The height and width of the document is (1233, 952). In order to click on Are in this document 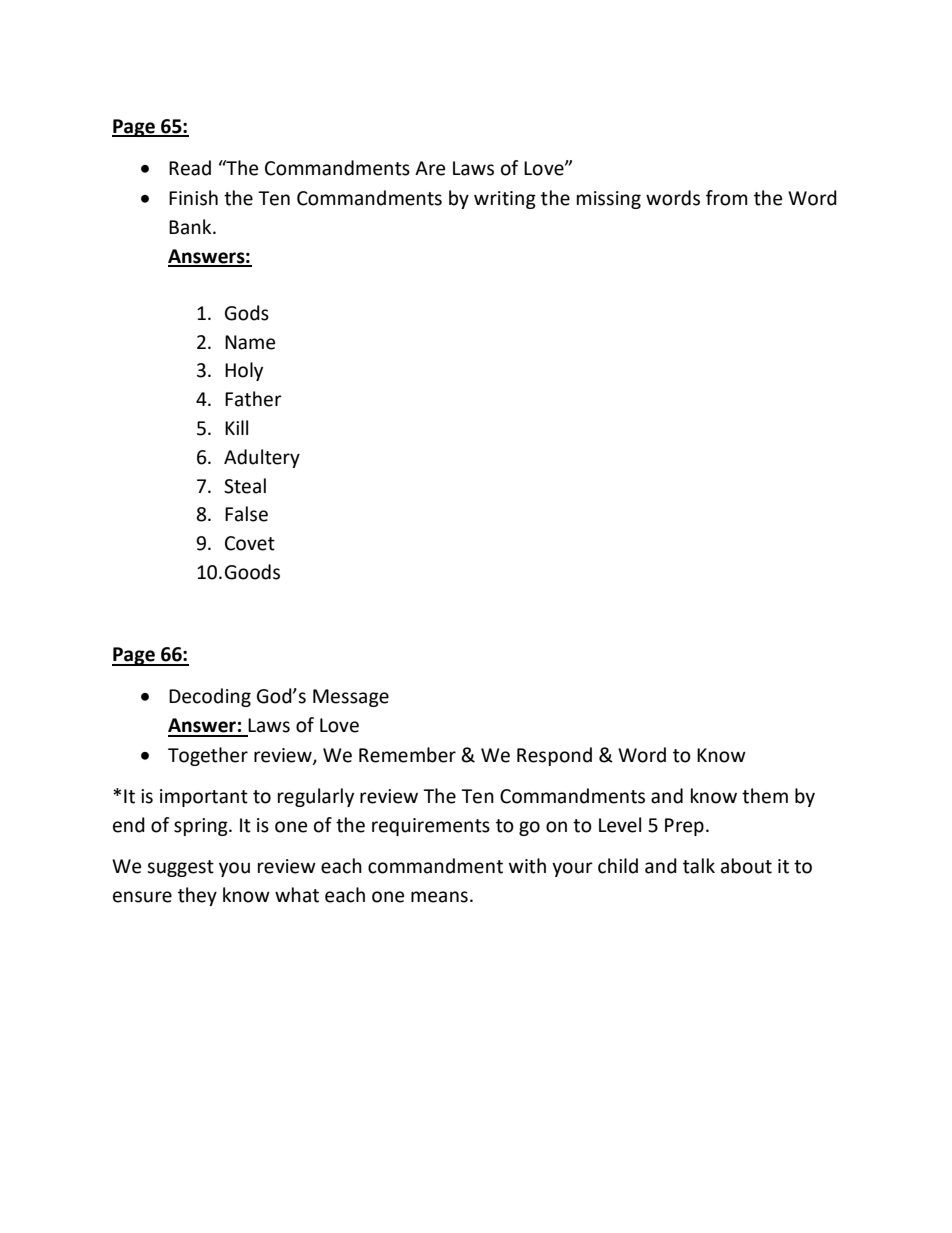, I will do `click(430, 168)`.
